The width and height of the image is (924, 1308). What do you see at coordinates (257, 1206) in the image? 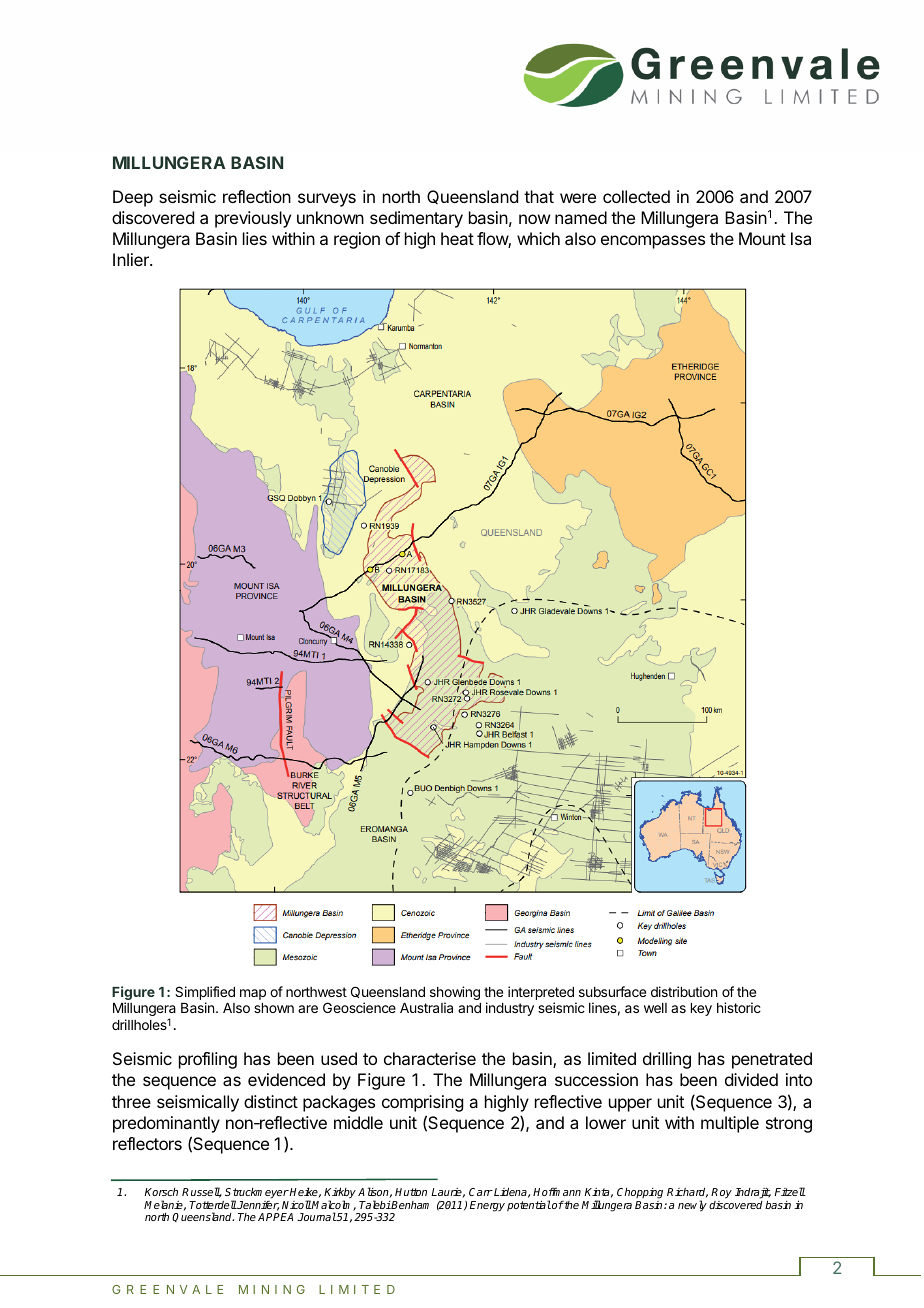
I see `Jennifer` at bounding box center [257, 1206].
